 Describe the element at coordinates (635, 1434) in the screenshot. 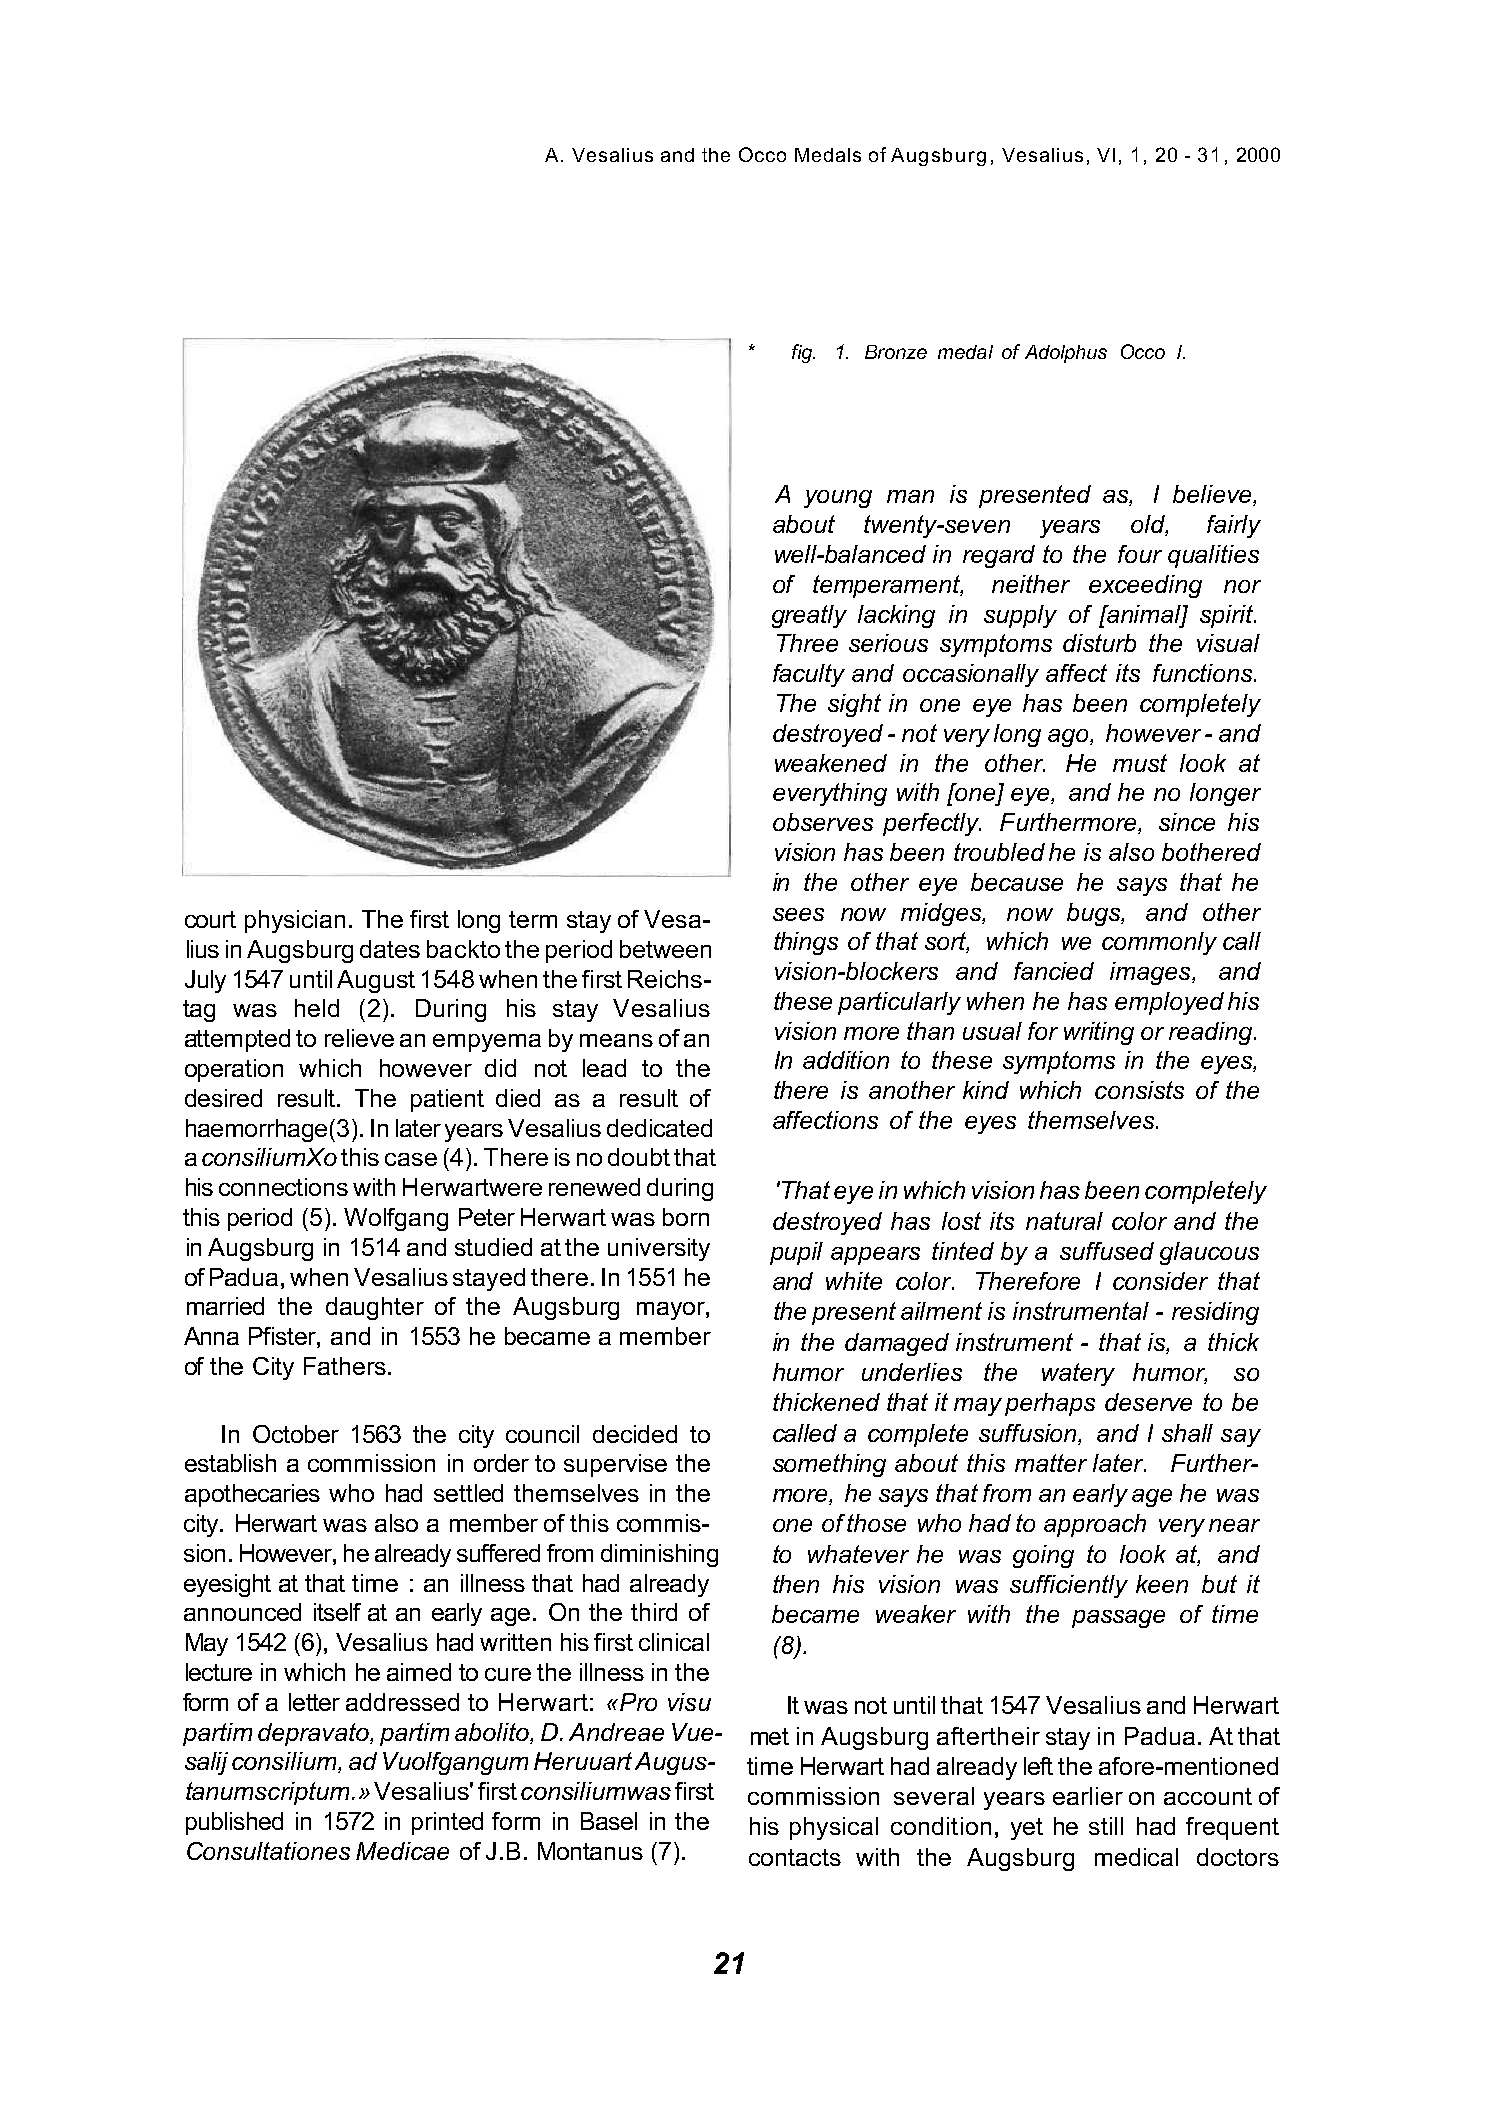

I see `decided` at that location.
